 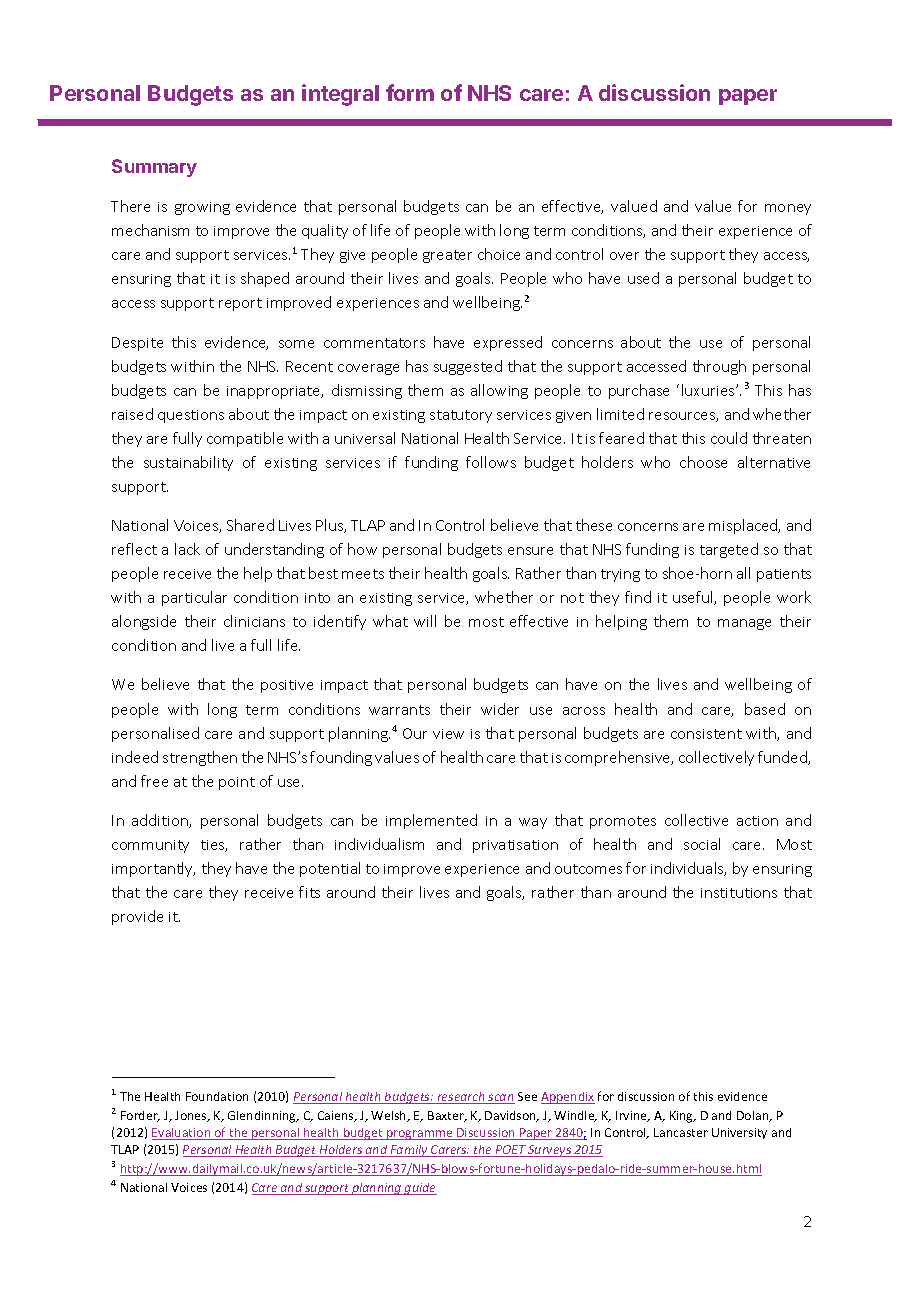 What do you see at coordinates (702, 844) in the screenshot?
I see `social` at bounding box center [702, 844].
